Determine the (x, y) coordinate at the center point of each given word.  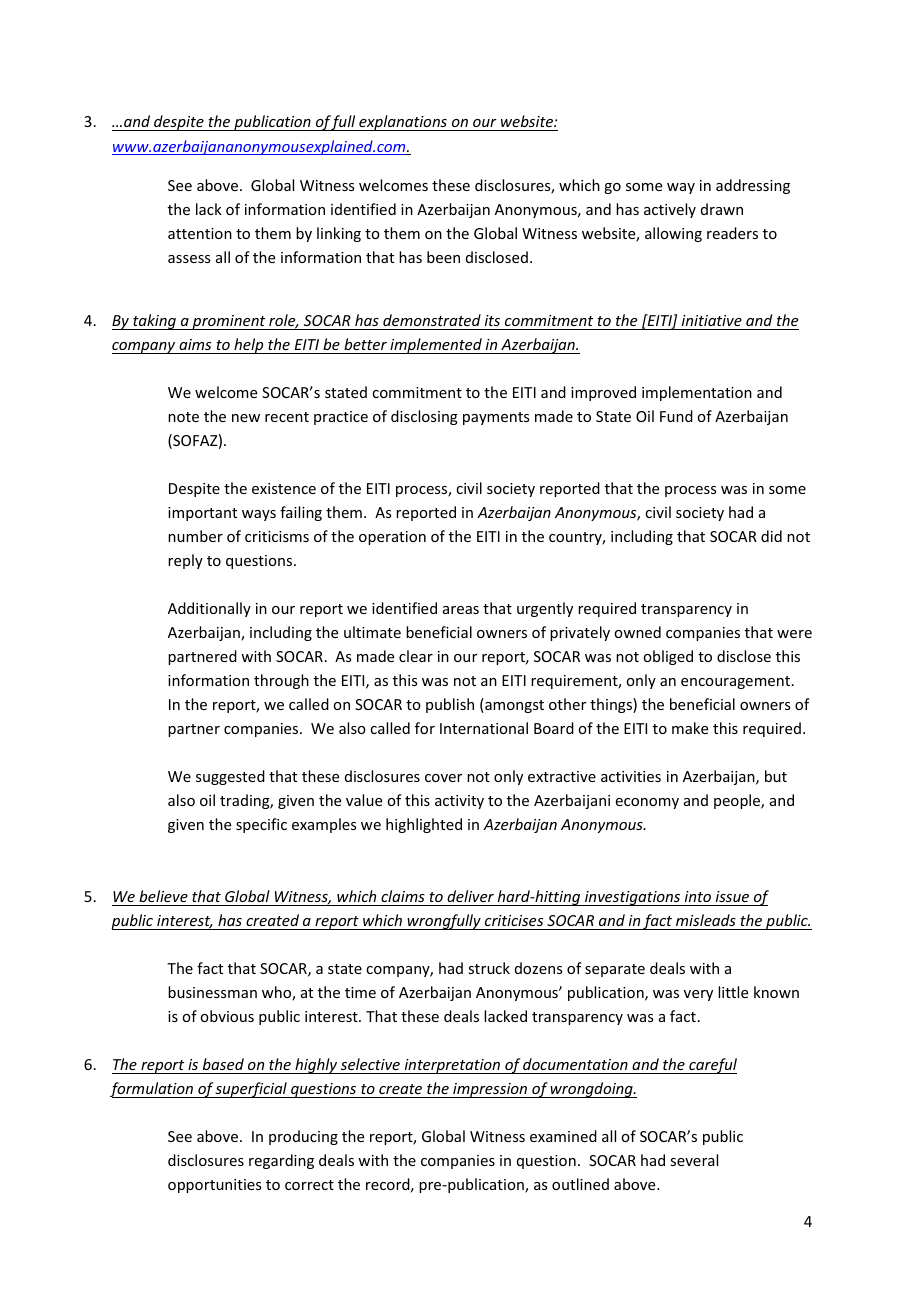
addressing (753, 186)
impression (490, 1090)
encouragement (737, 682)
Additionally (209, 609)
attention (200, 233)
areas (461, 610)
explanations (403, 123)
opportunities (214, 1186)
